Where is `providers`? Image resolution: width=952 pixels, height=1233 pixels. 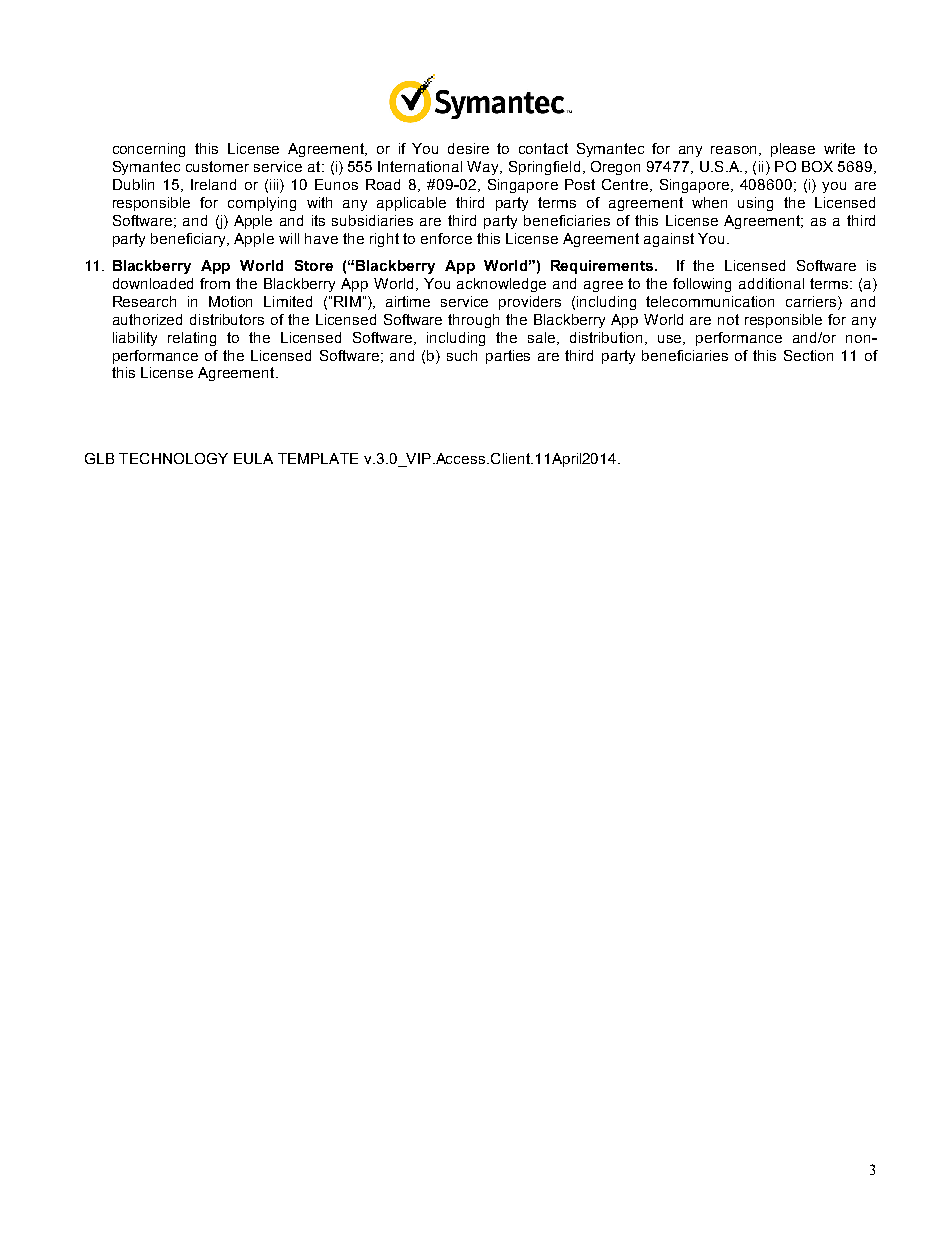
providers is located at coordinates (530, 303).
